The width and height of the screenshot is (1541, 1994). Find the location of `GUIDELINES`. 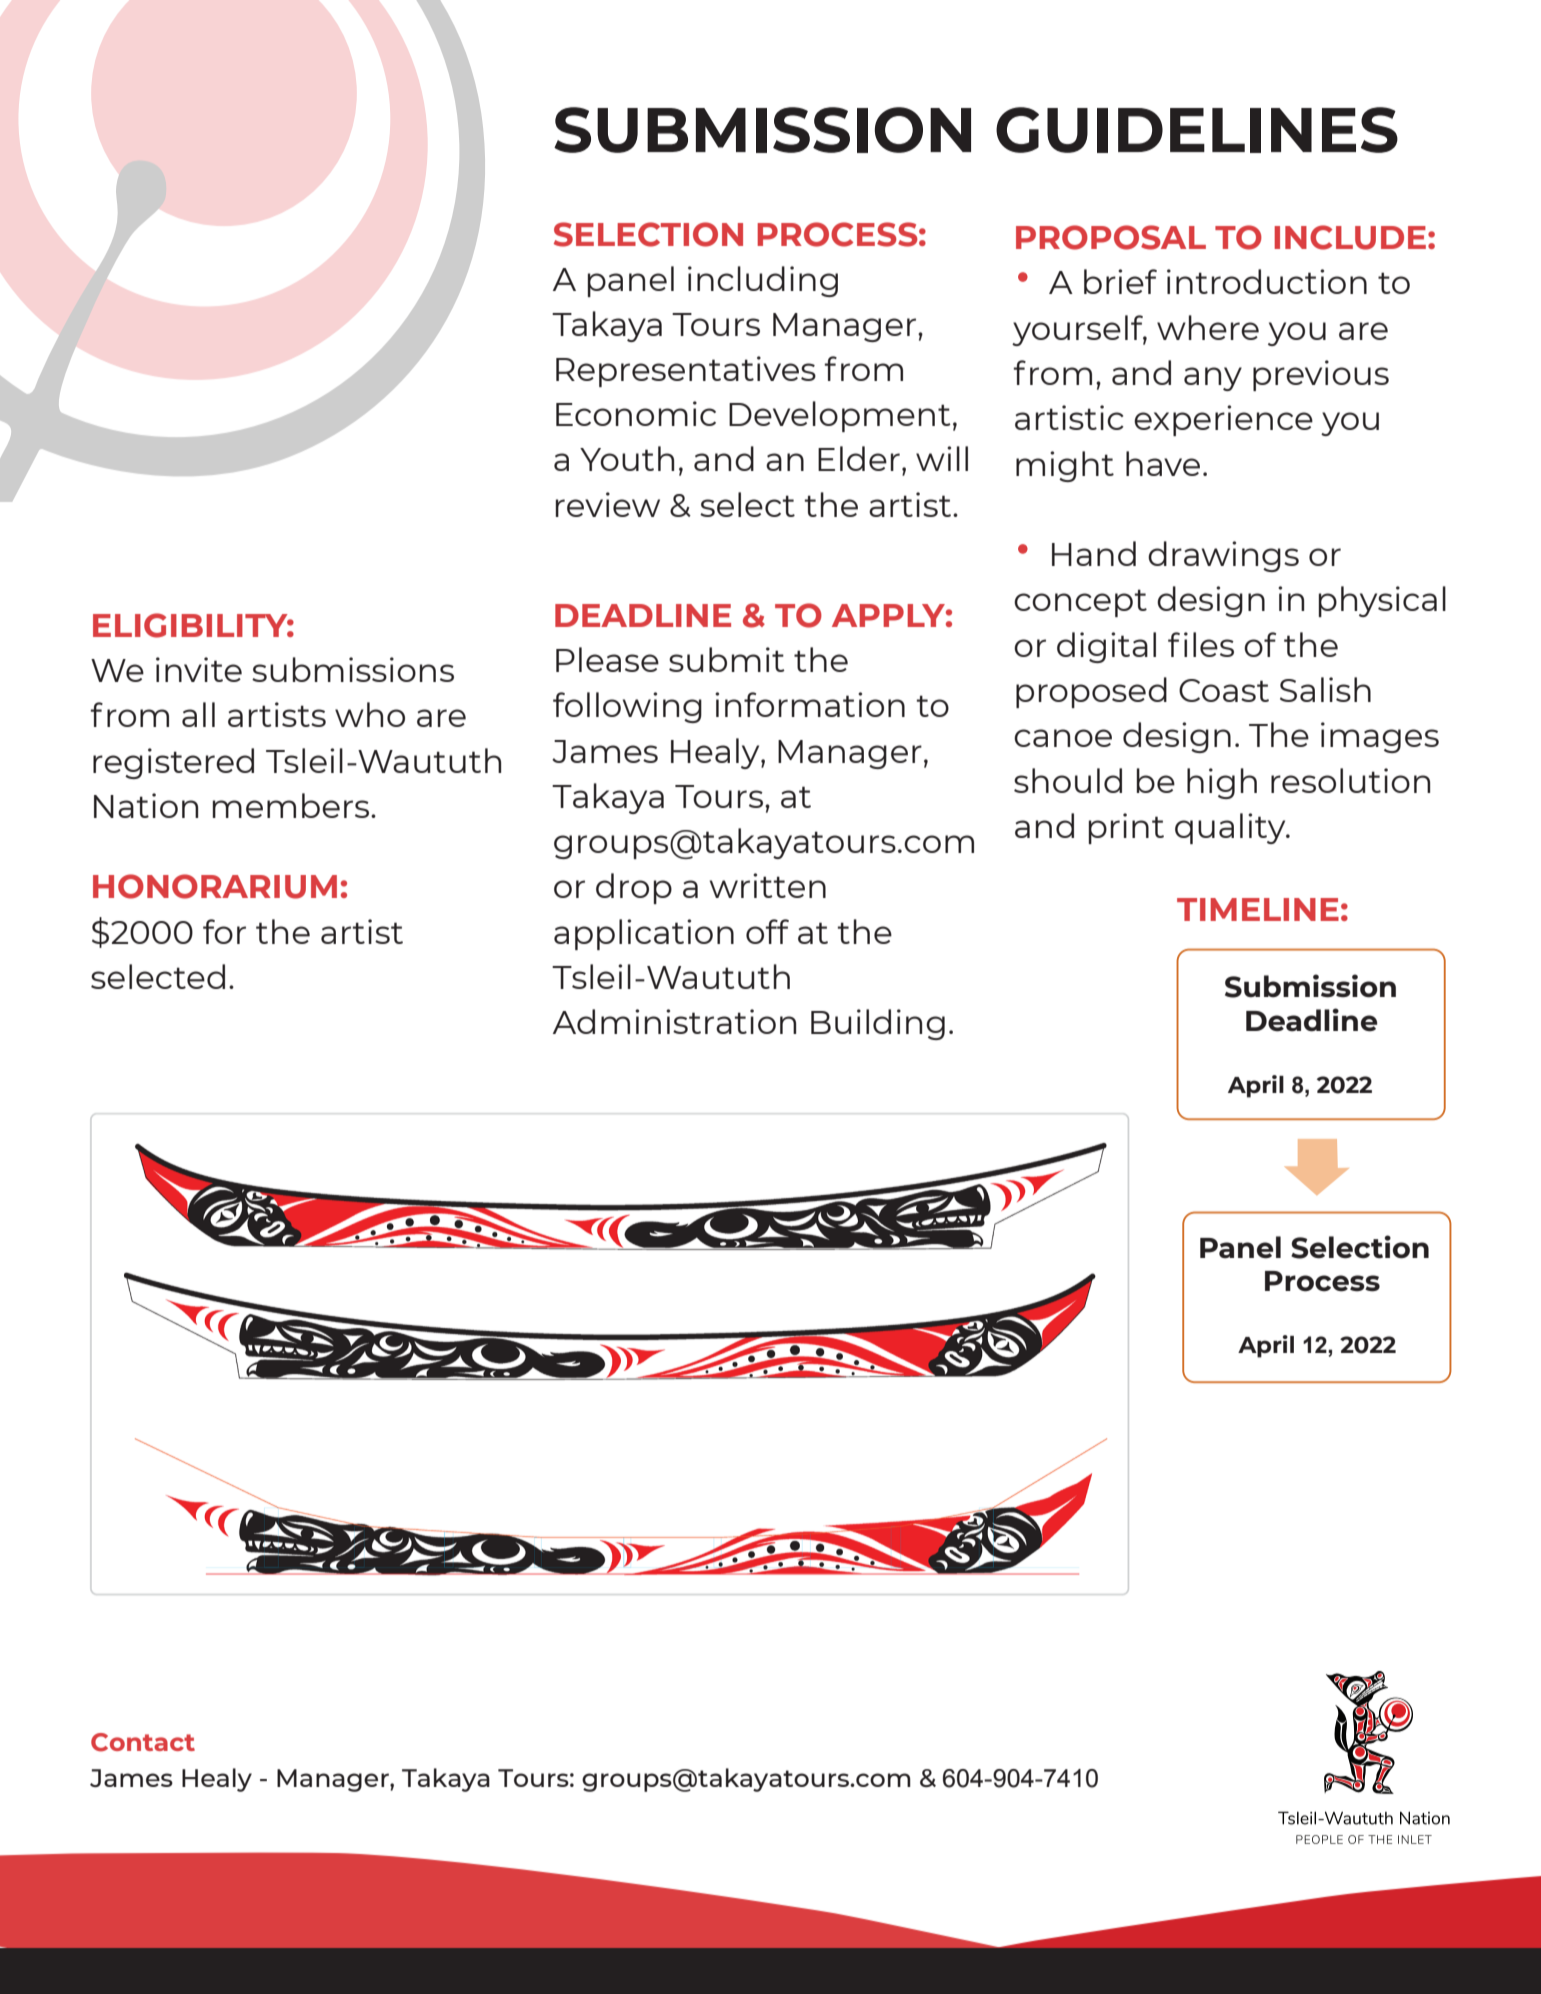

GUIDELINES is located at coordinates (1197, 130).
